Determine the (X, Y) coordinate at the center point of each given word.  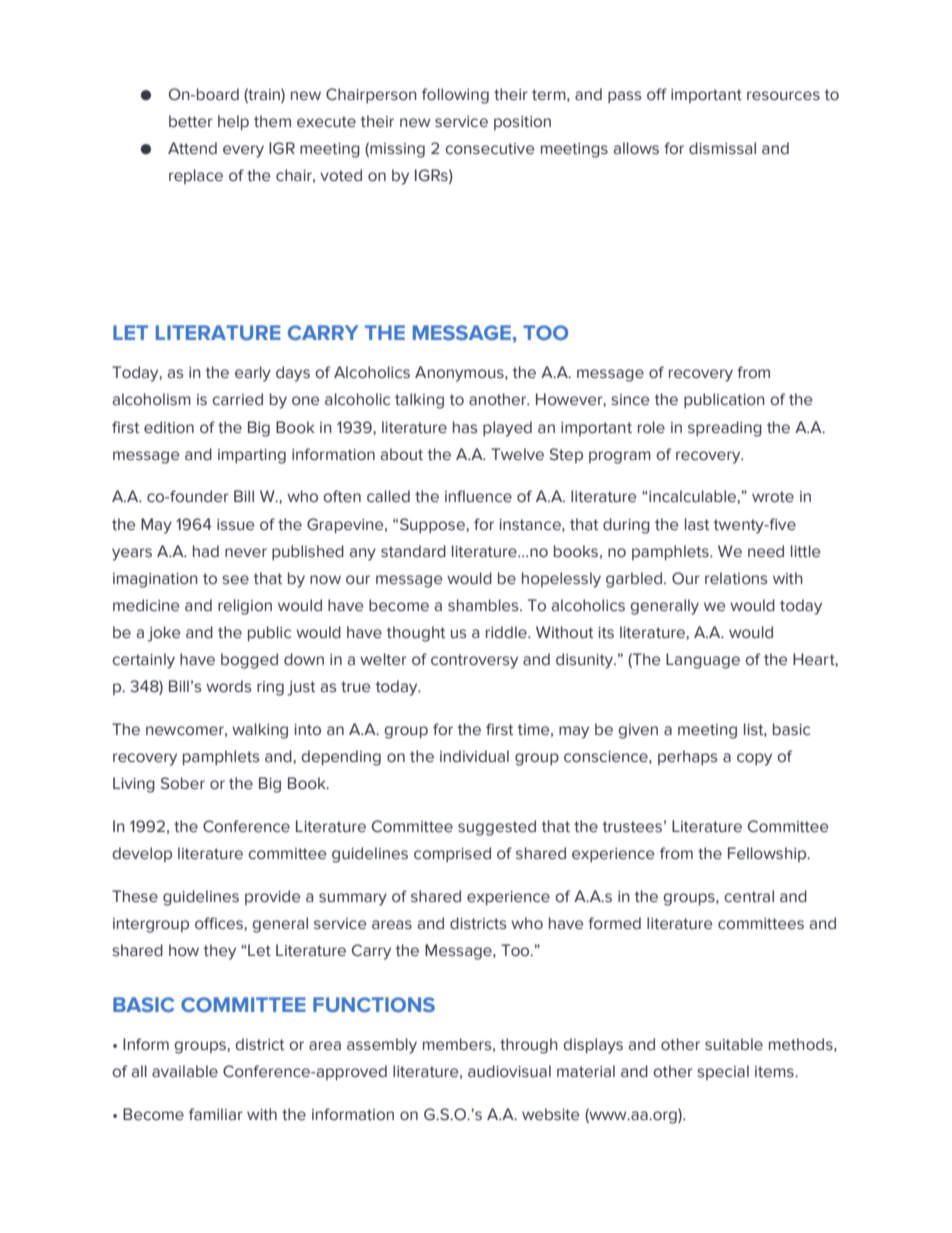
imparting (252, 456)
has (465, 427)
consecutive (489, 149)
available (185, 1071)
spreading (725, 429)
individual (474, 756)
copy (754, 759)
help (233, 122)
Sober (183, 783)
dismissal (722, 148)
